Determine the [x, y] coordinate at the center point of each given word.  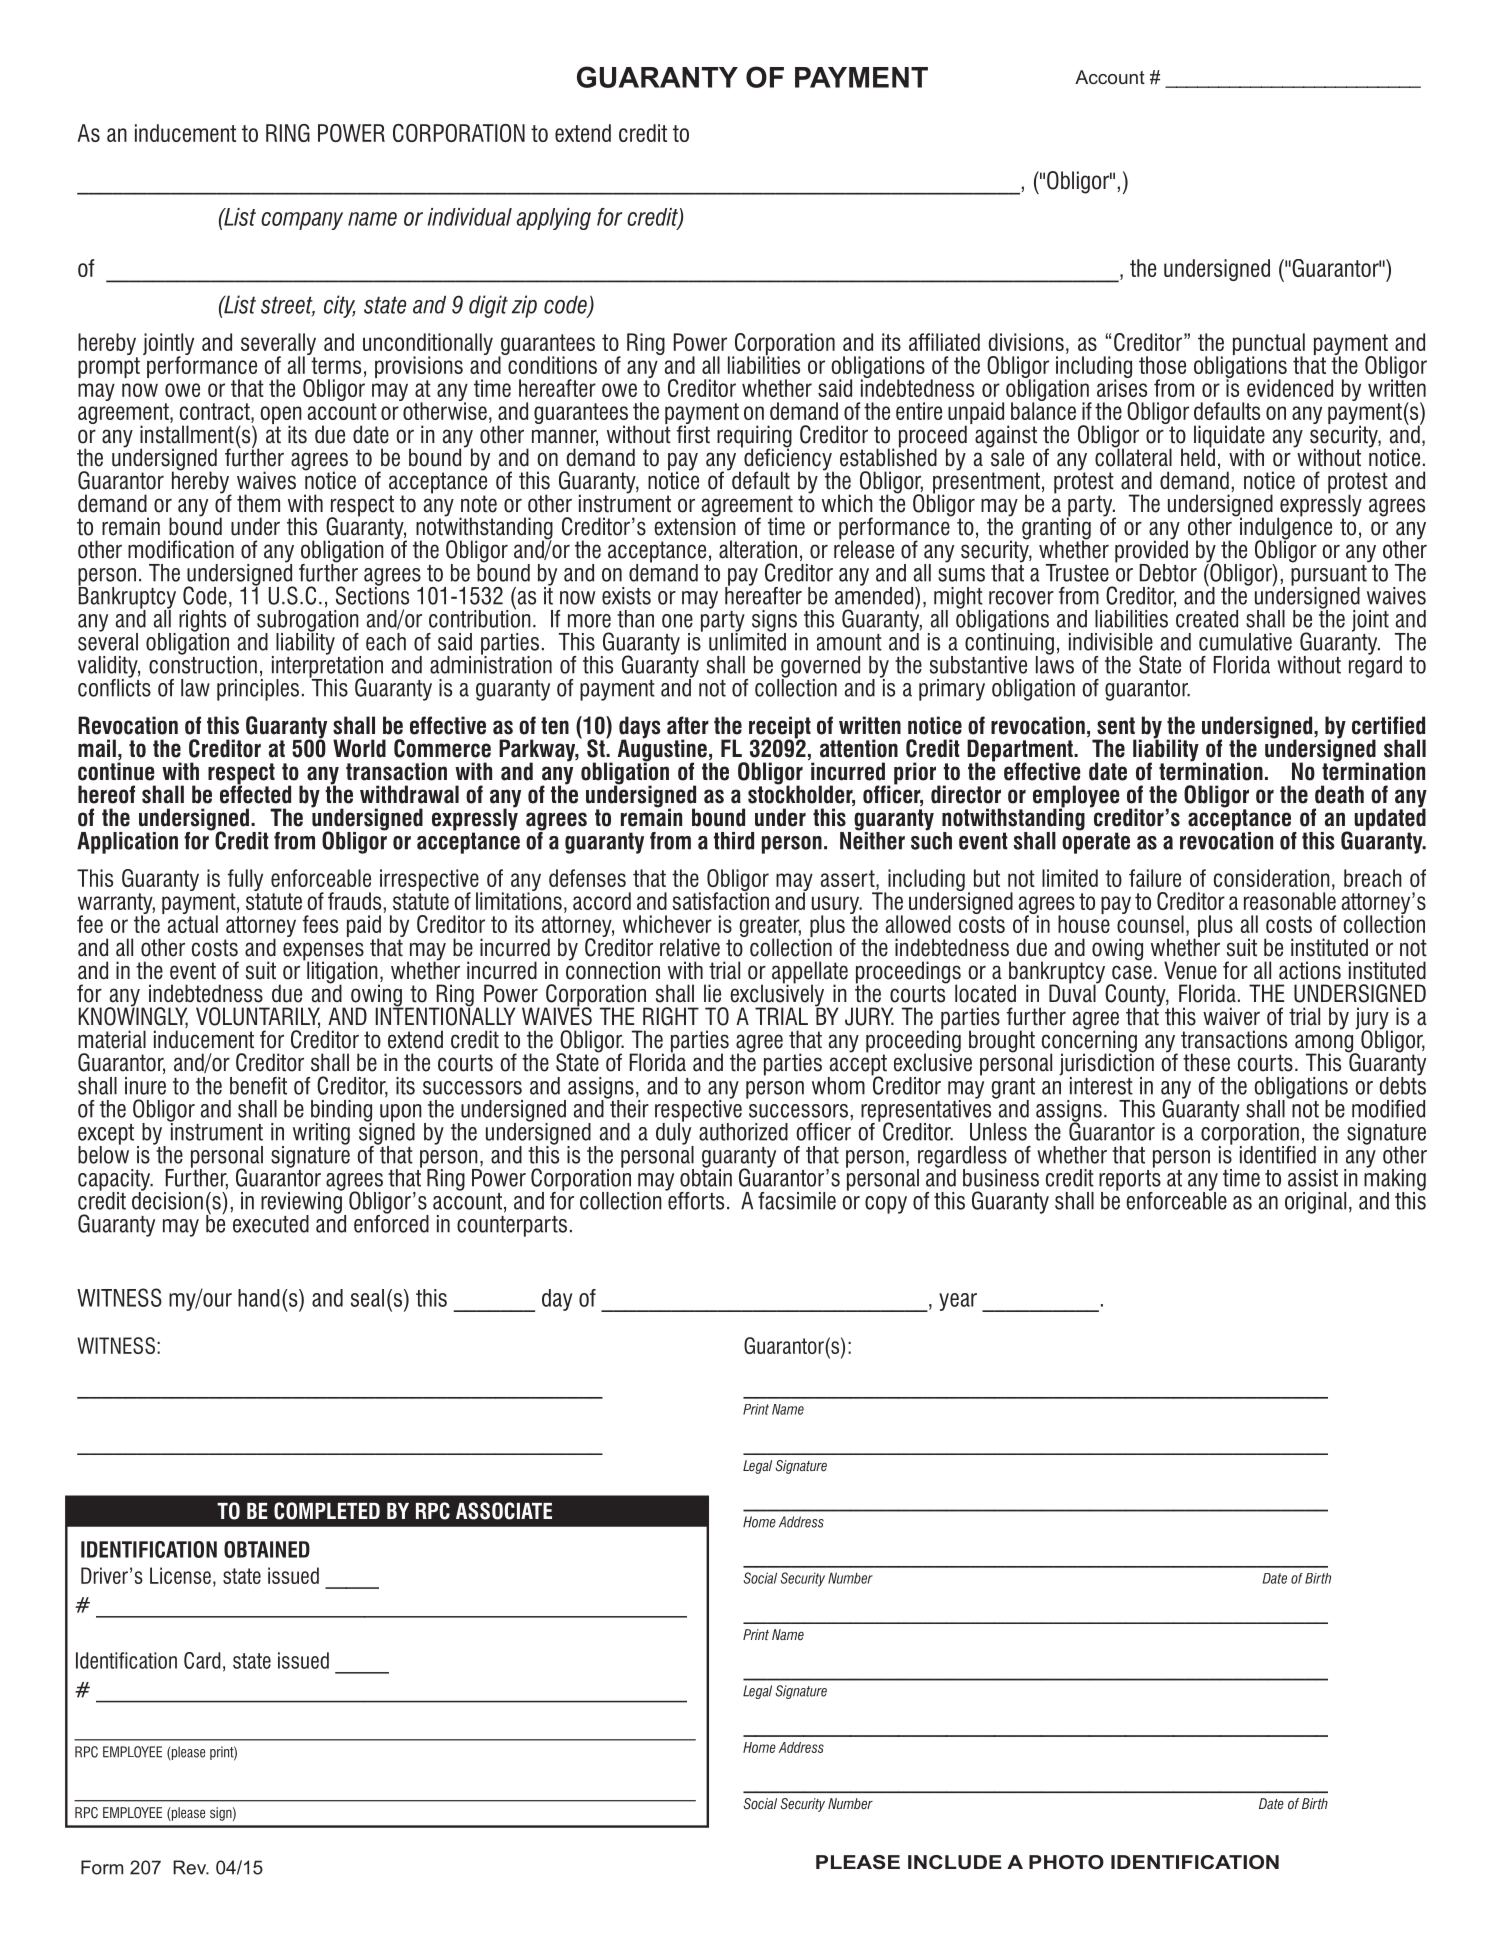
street [288, 306]
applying [553, 219]
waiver [1231, 1016]
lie [712, 993]
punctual [1269, 345]
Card [202, 1660]
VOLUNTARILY [258, 1017]
